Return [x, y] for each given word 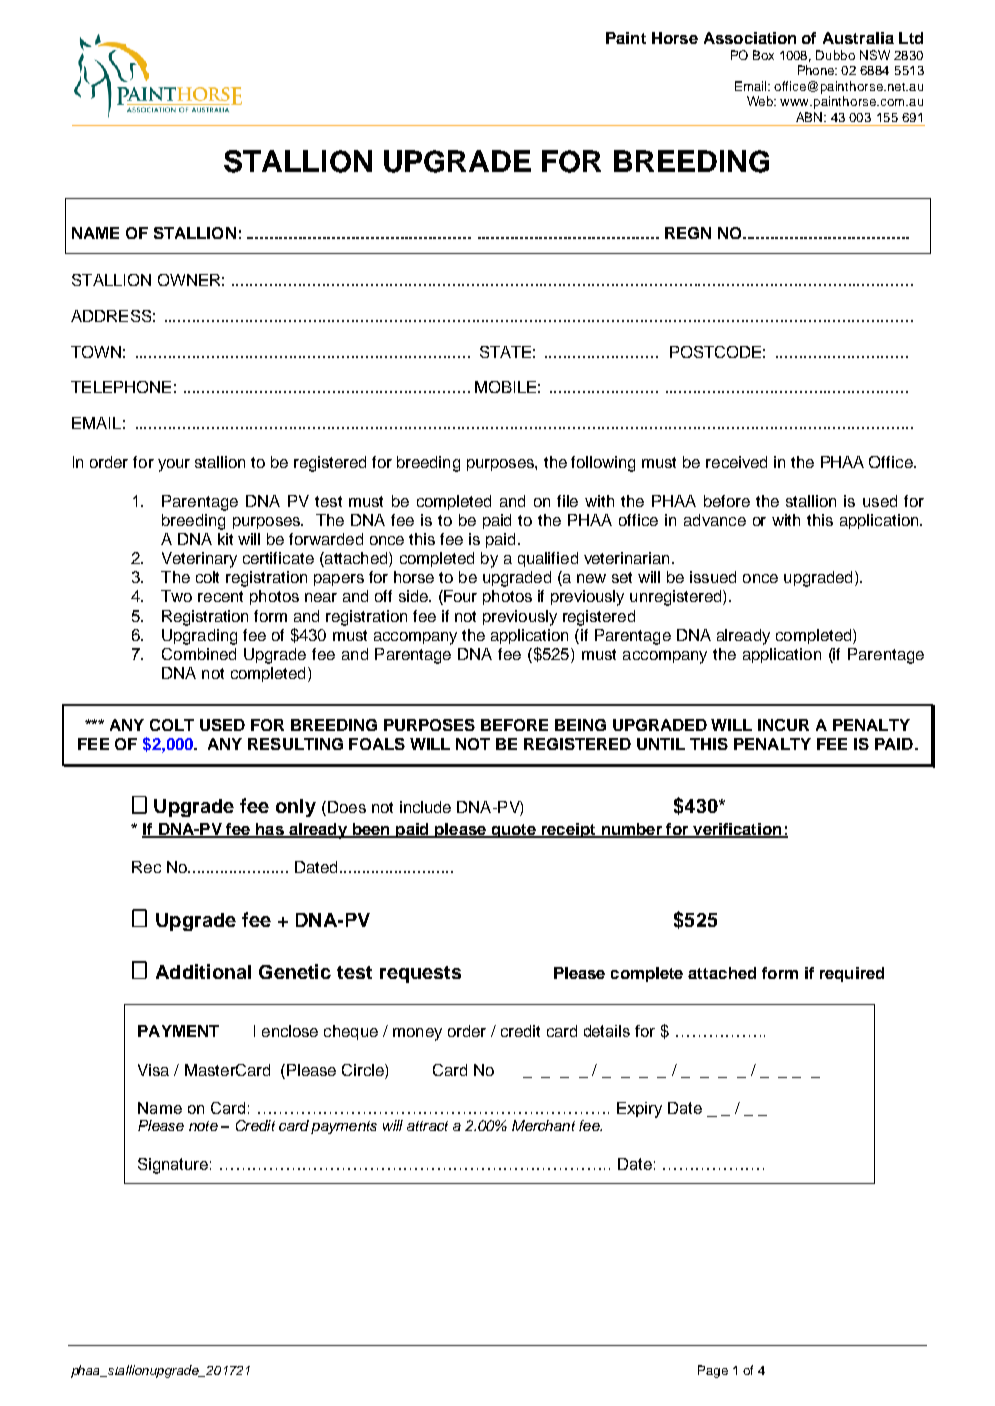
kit [225, 539]
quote [514, 831]
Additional [203, 971]
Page [713, 1371]
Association [750, 38]
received [736, 462]
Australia [858, 38]
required [852, 974]
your [174, 465]
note [203, 1126]
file [567, 501]
